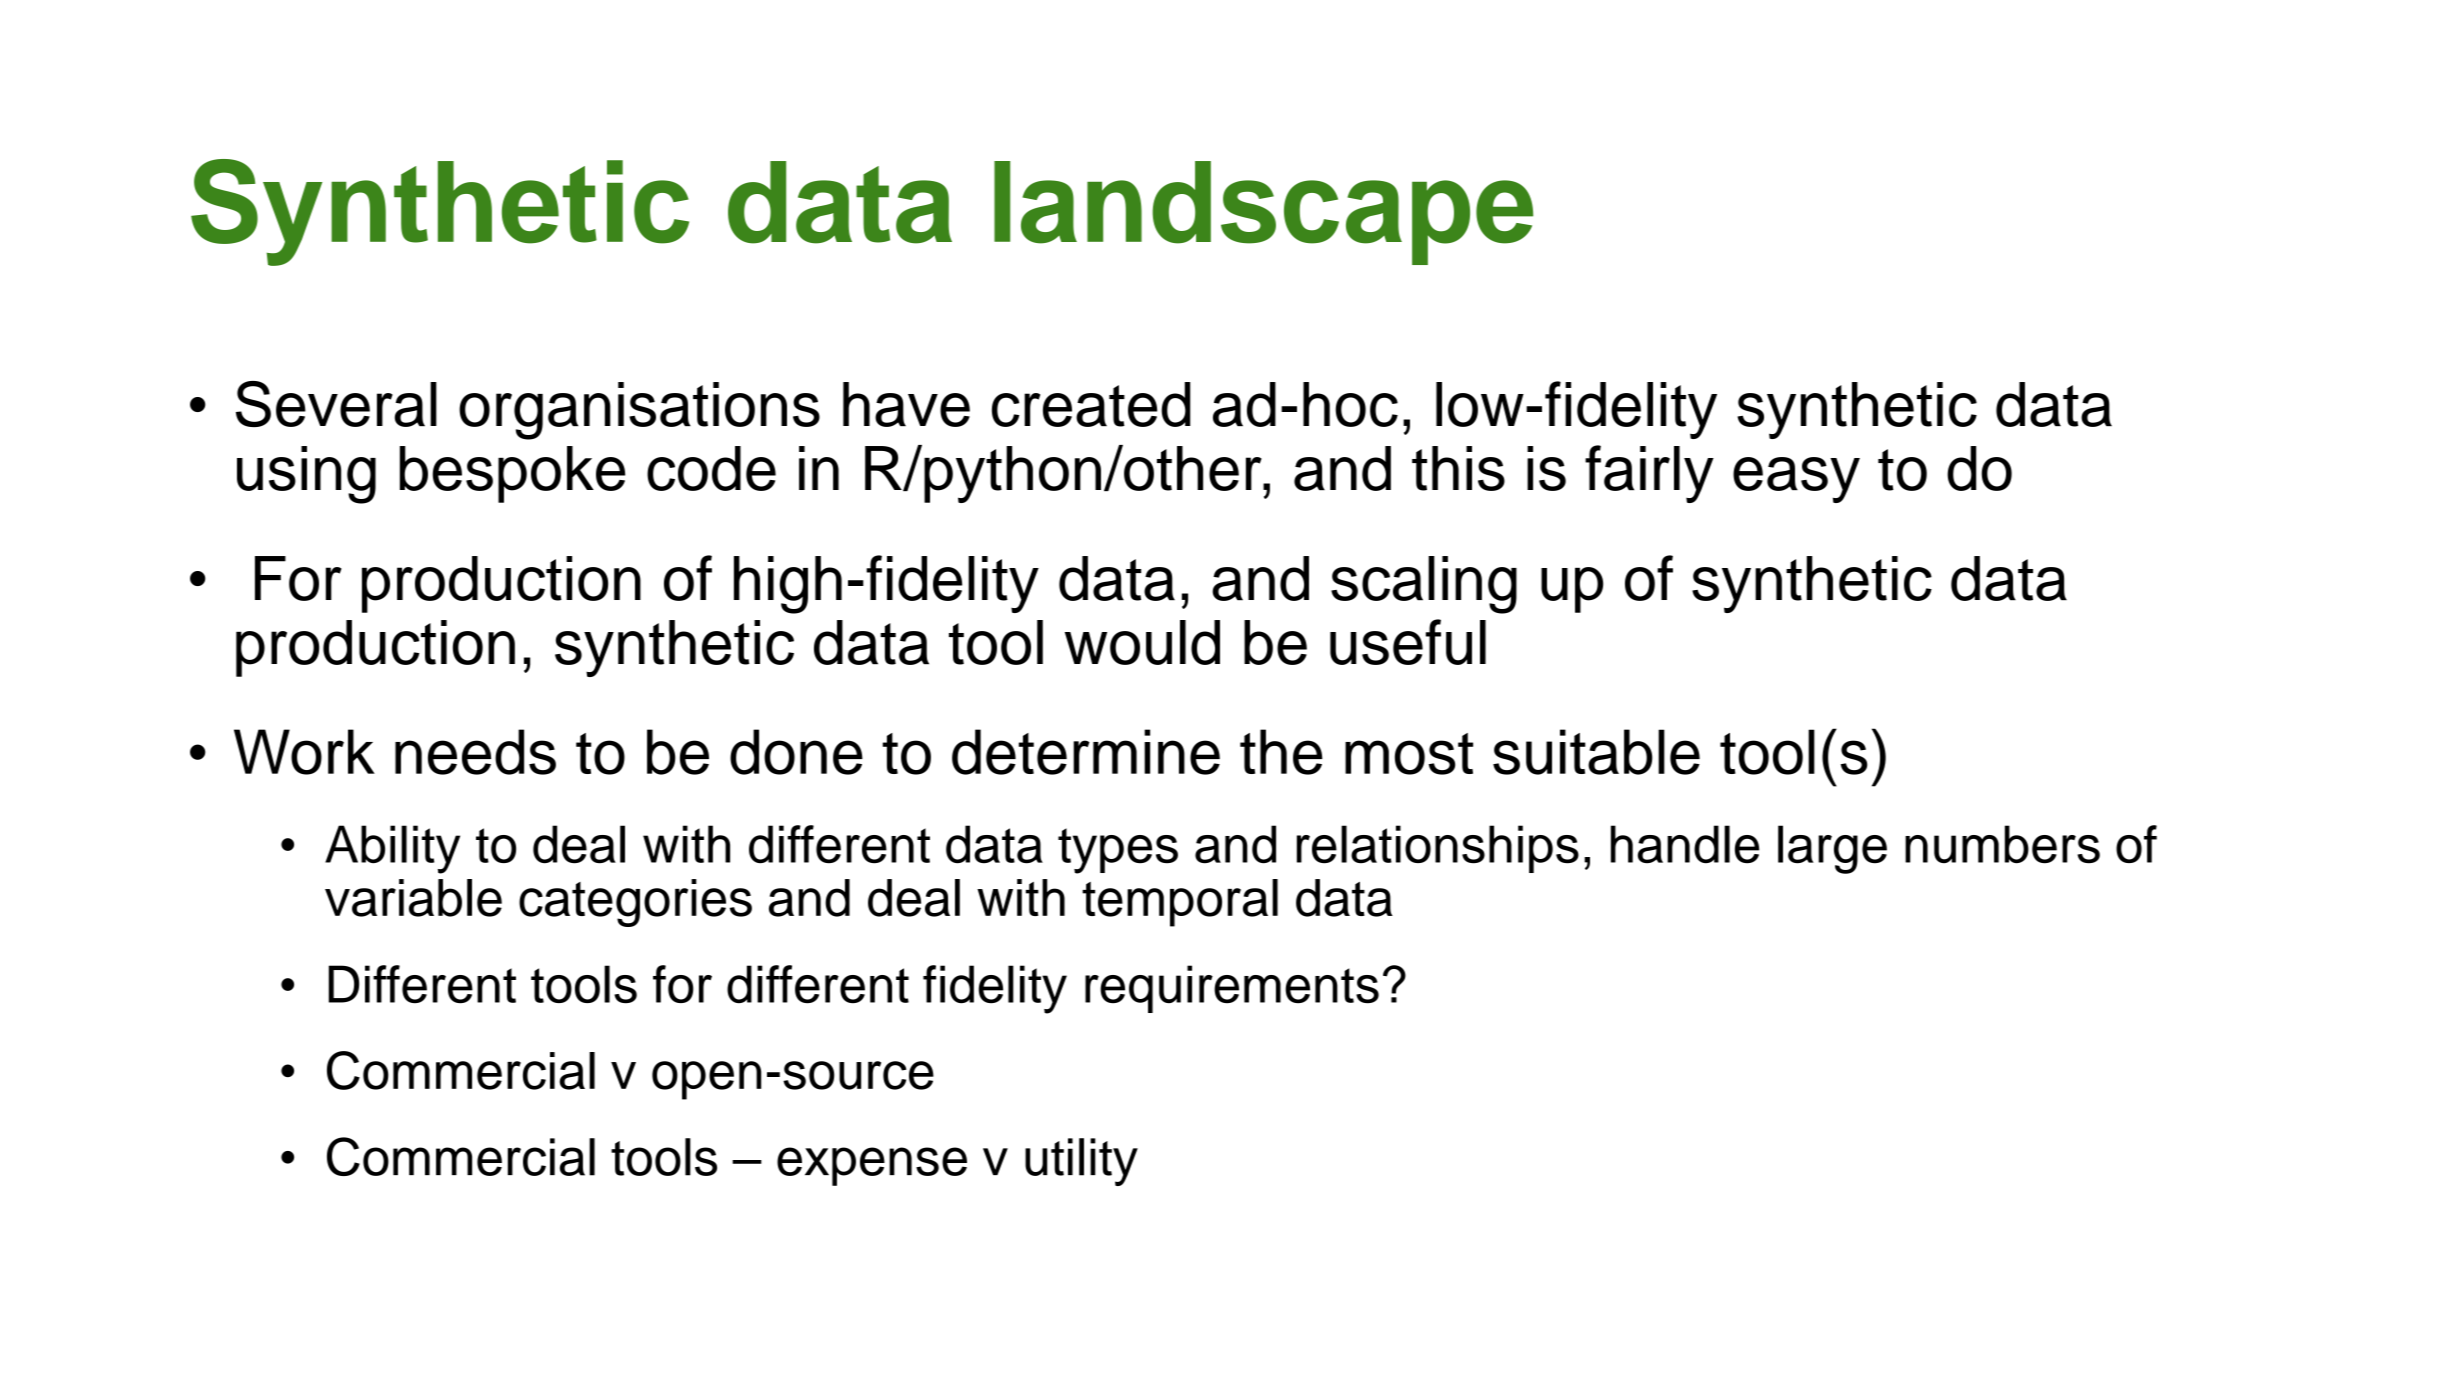 The height and width of the document is (1378, 2450). What do you see at coordinates (1081, 1162) in the document?
I see `utility` at bounding box center [1081, 1162].
